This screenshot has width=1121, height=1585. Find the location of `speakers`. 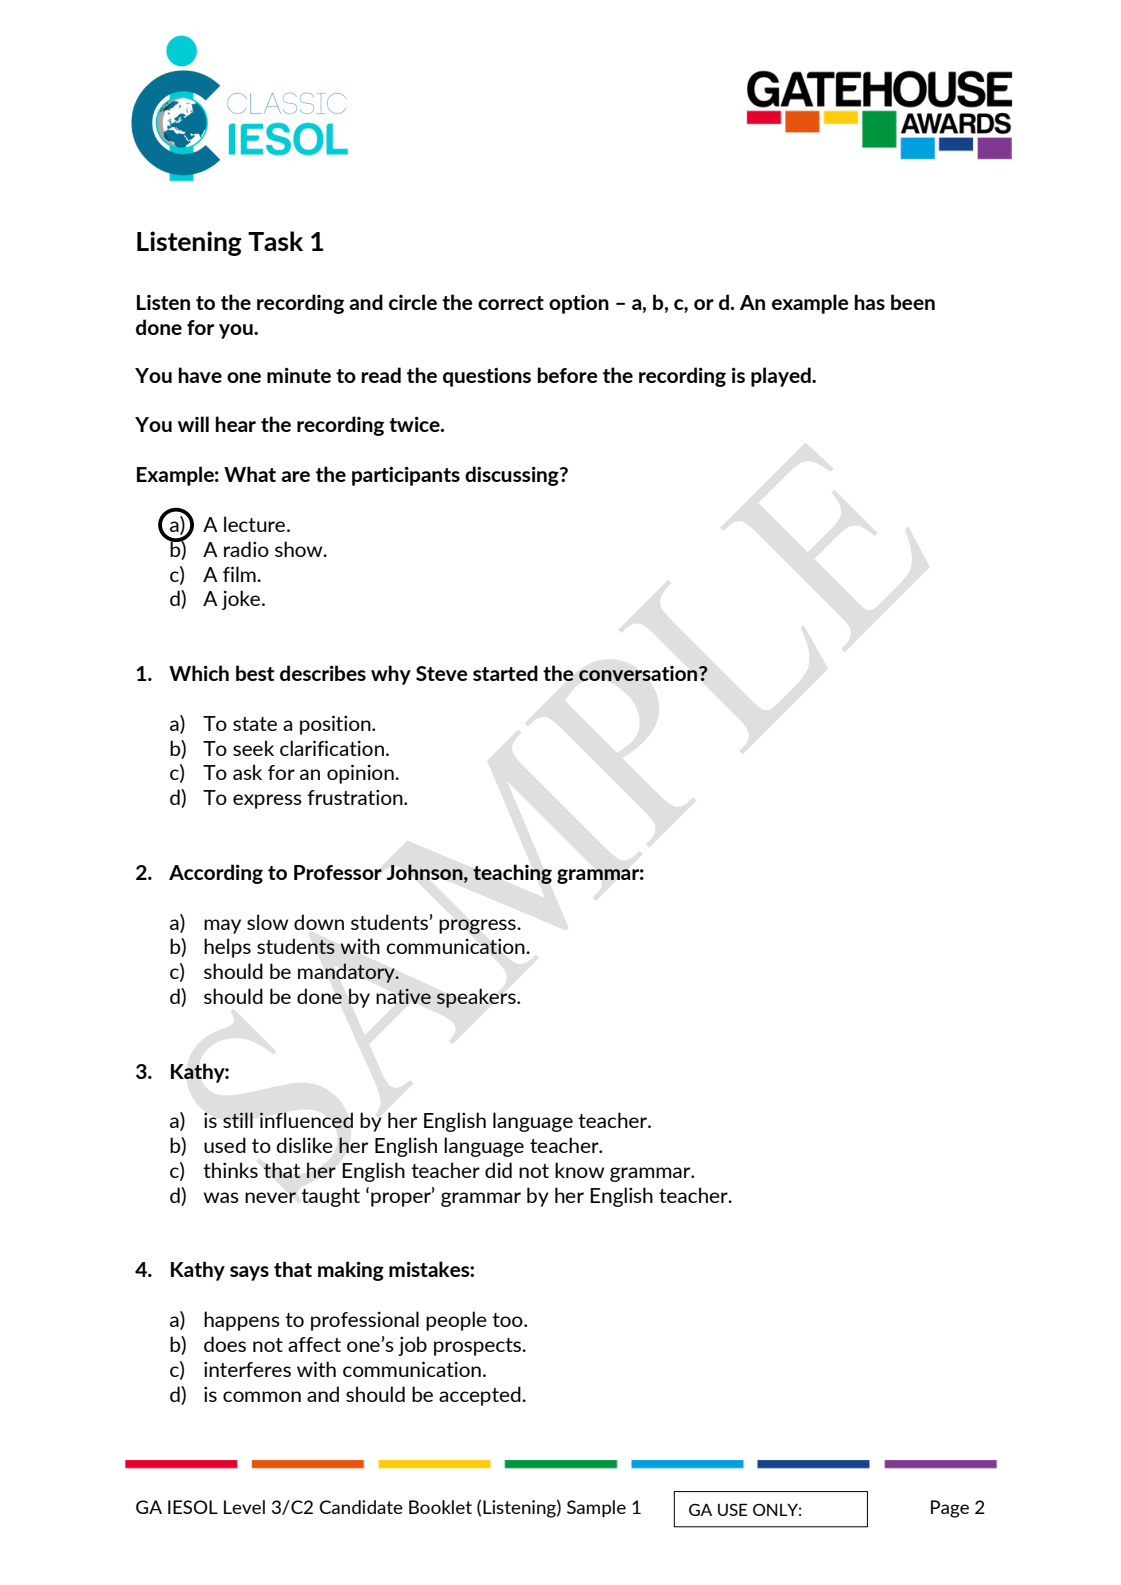

speakers is located at coordinates (477, 998).
